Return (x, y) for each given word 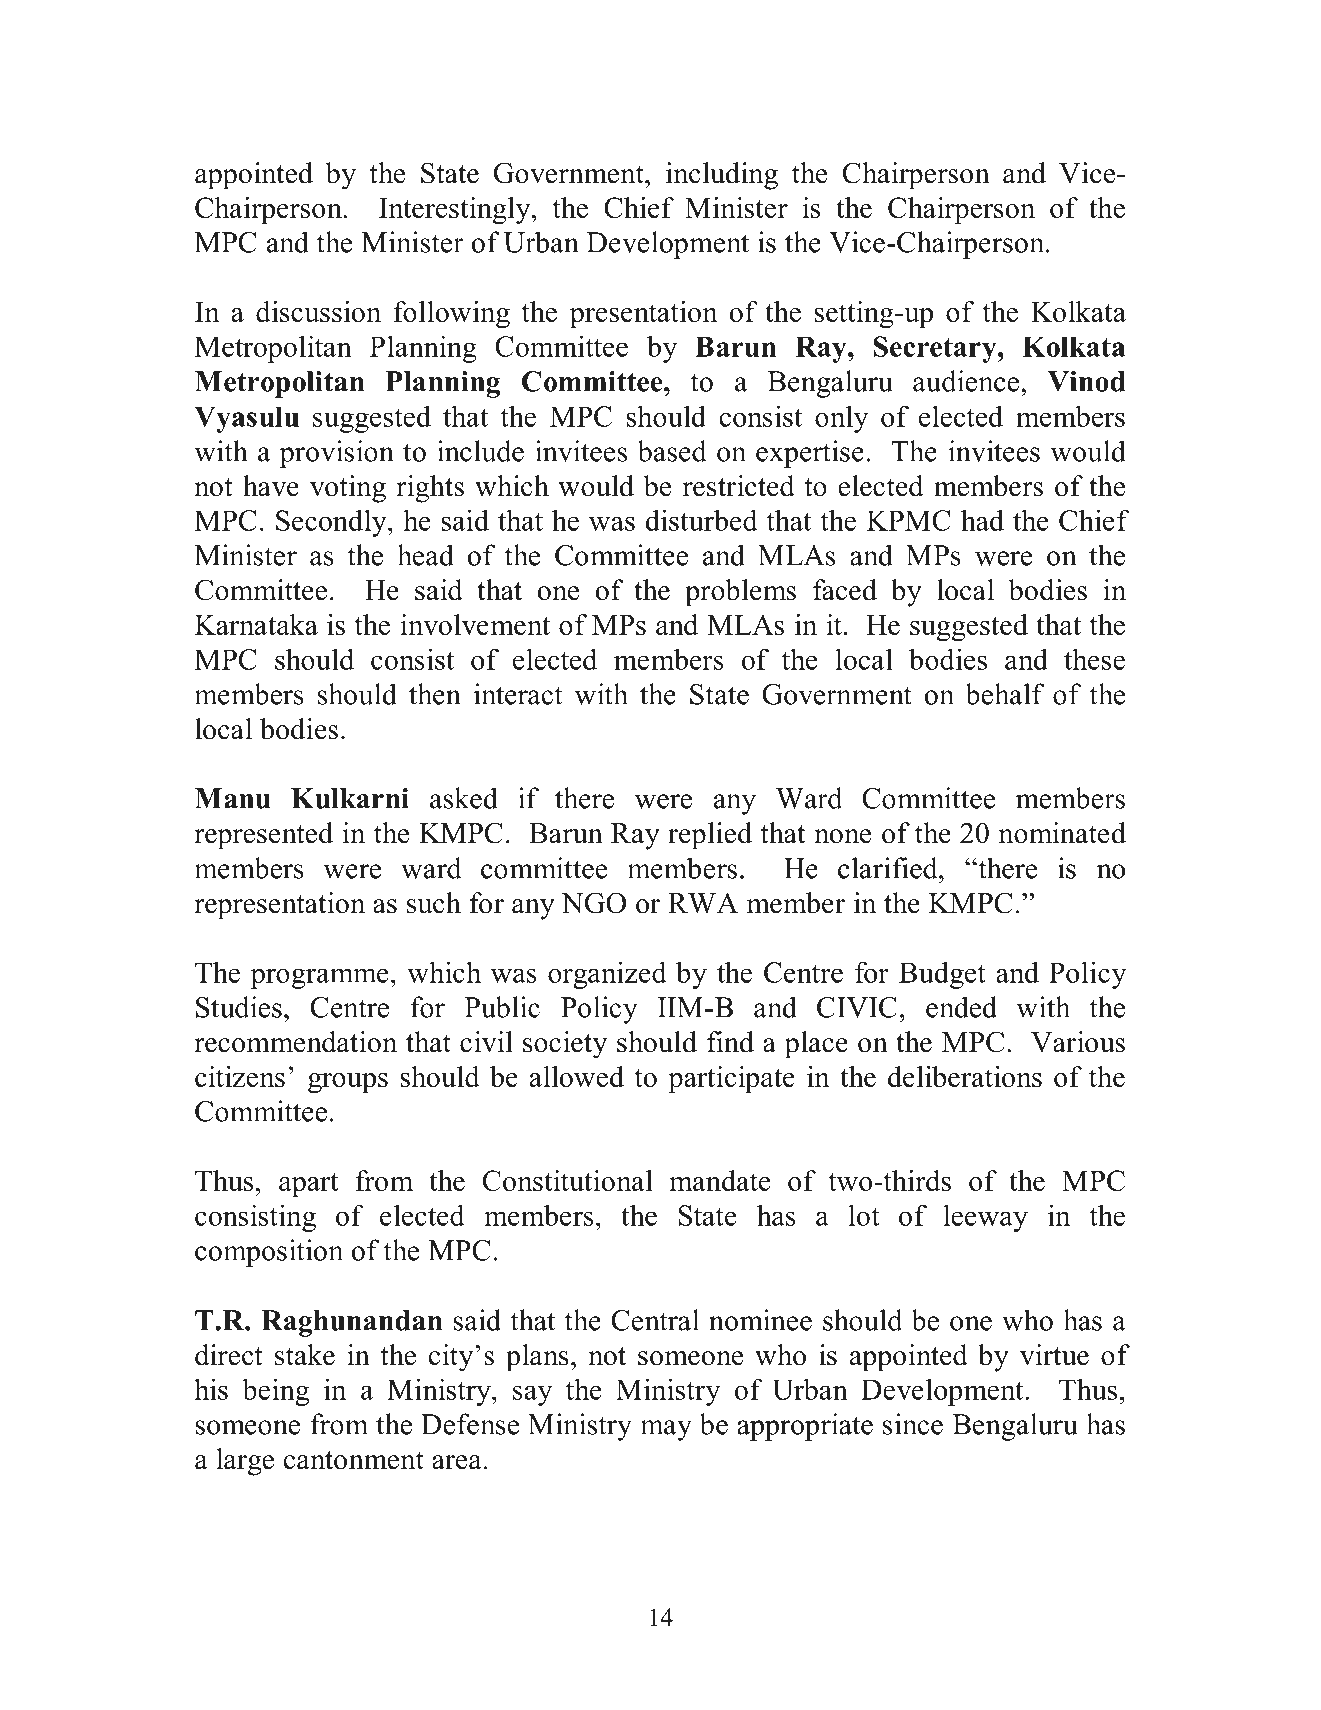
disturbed (701, 520)
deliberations (965, 1076)
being (275, 1392)
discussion (318, 311)
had (982, 520)
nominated (1062, 833)
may (666, 1430)
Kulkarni (350, 798)
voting (348, 489)
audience (966, 381)
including (722, 176)
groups (348, 1083)
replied (710, 836)
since (913, 1424)
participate (731, 1079)
